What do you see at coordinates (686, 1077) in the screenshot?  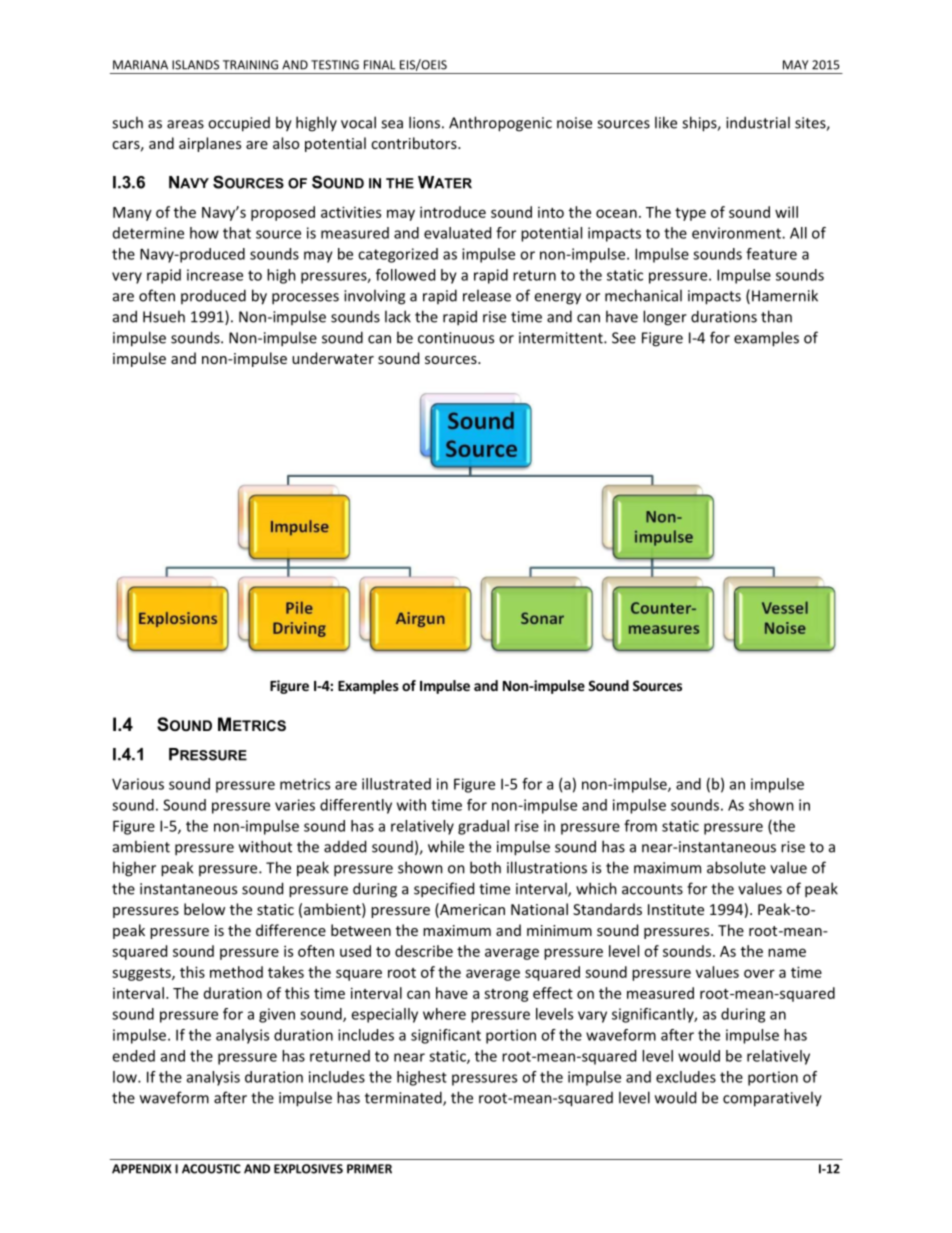 I see `excludes` at bounding box center [686, 1077].
